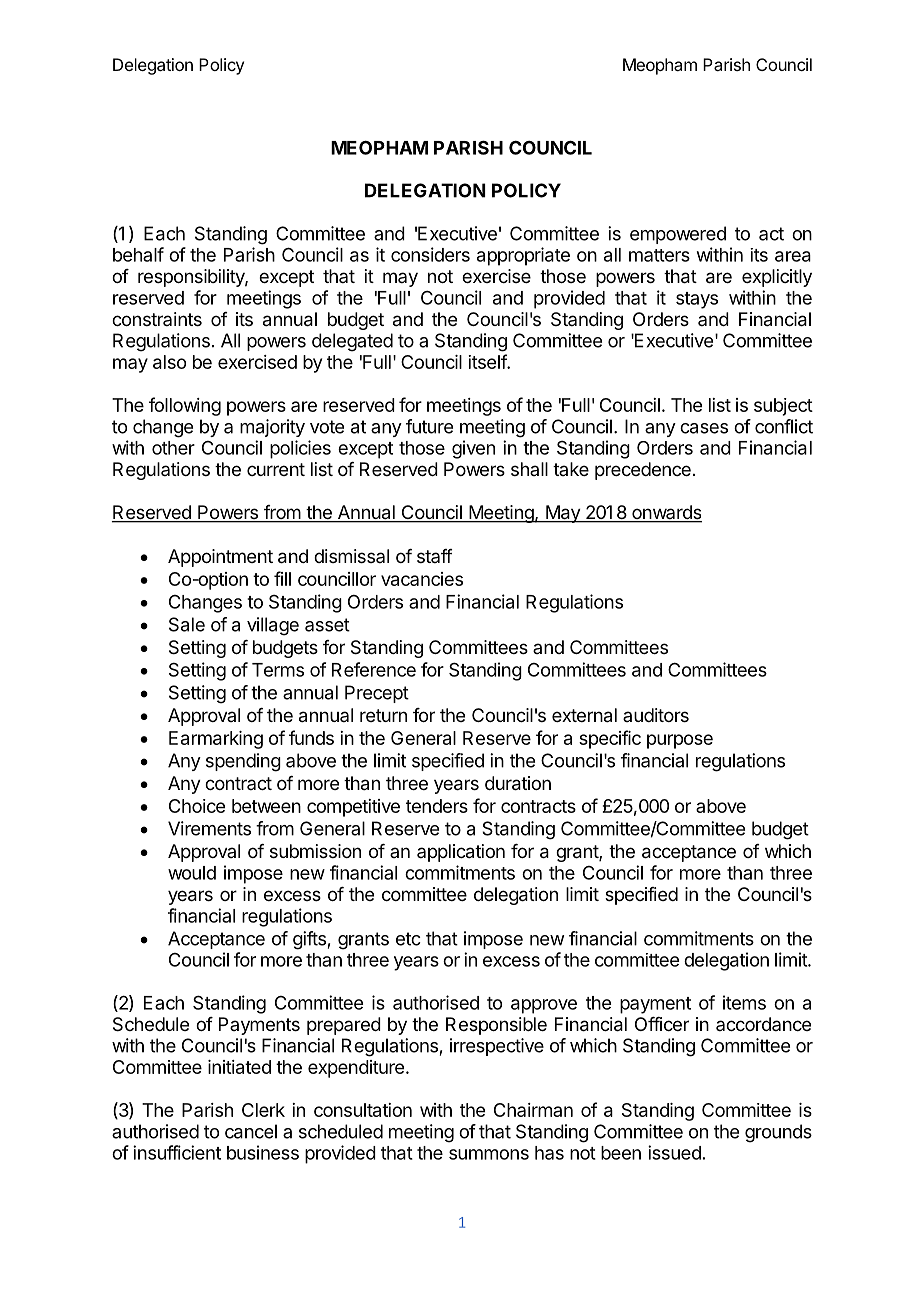 This document has width=924, height=1308. I want to click on empowered, so click(678, 235).
